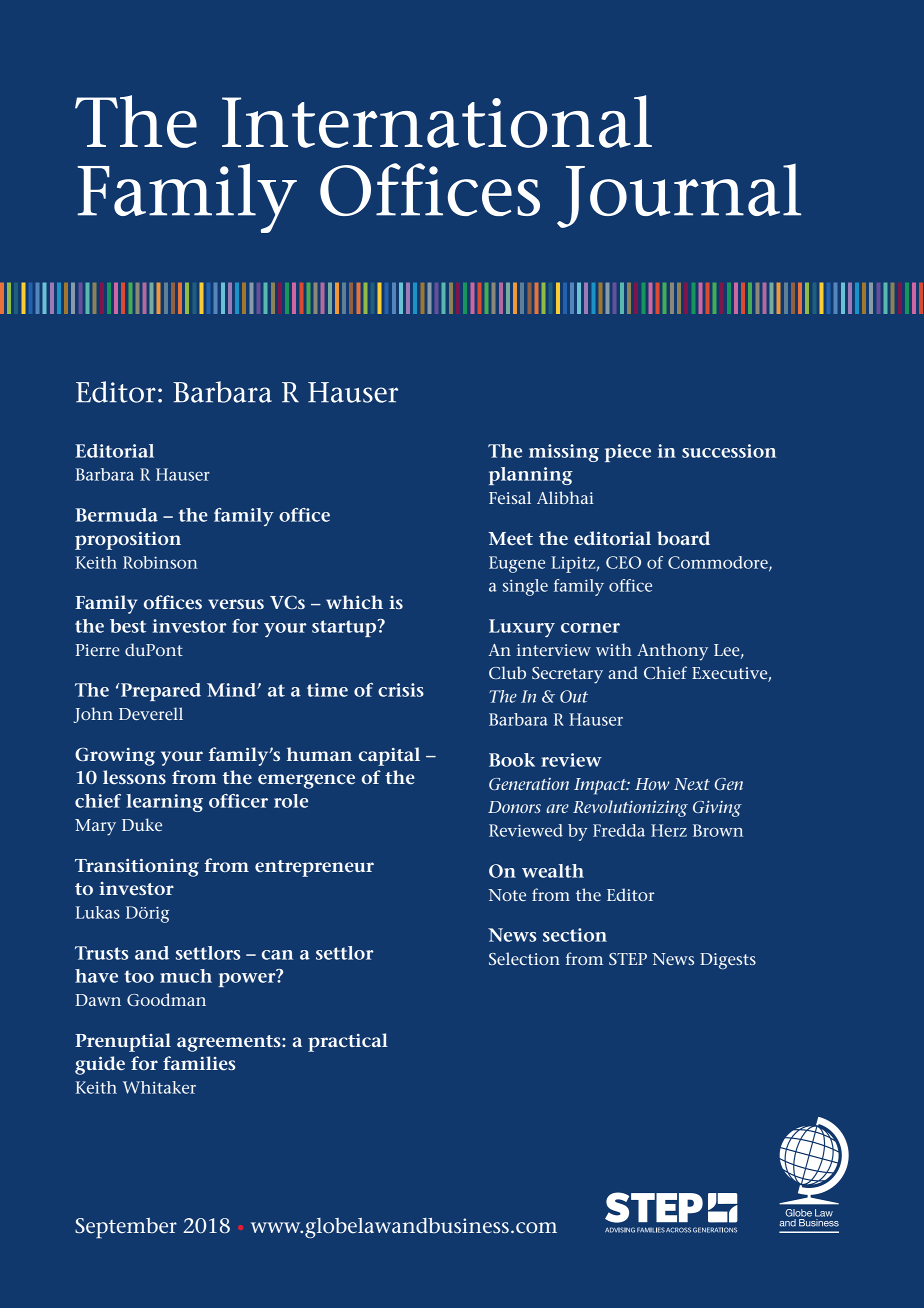 Image resolution: width=924 pixels, height=1308 pixels. I want to click on Journal, so click(679, 195).
